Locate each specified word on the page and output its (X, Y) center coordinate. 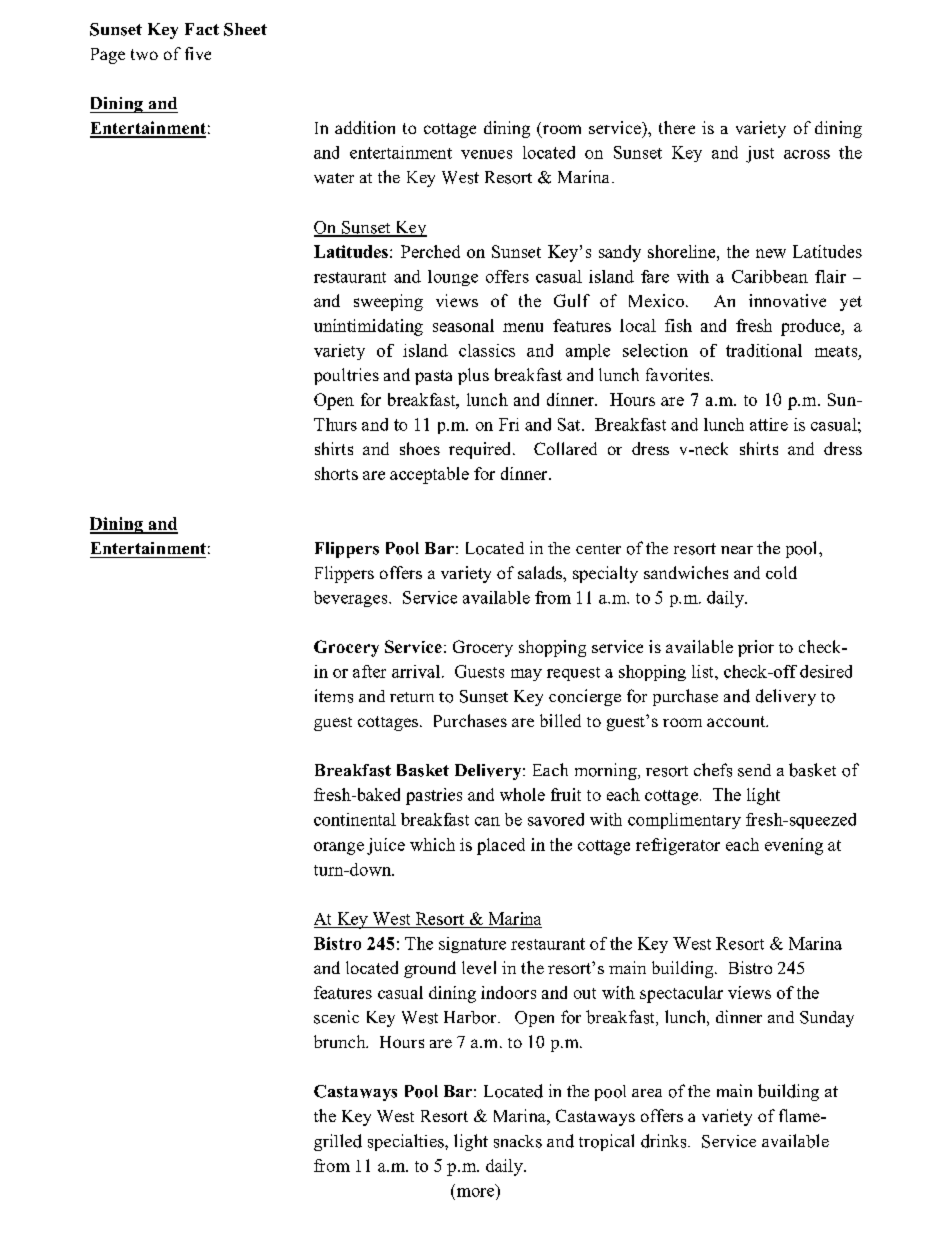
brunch (341, 1041)
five (198, 53)
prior (756, 648)
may (526, 675)
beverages (352, 599)
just (760, 154)
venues (486, 154)
